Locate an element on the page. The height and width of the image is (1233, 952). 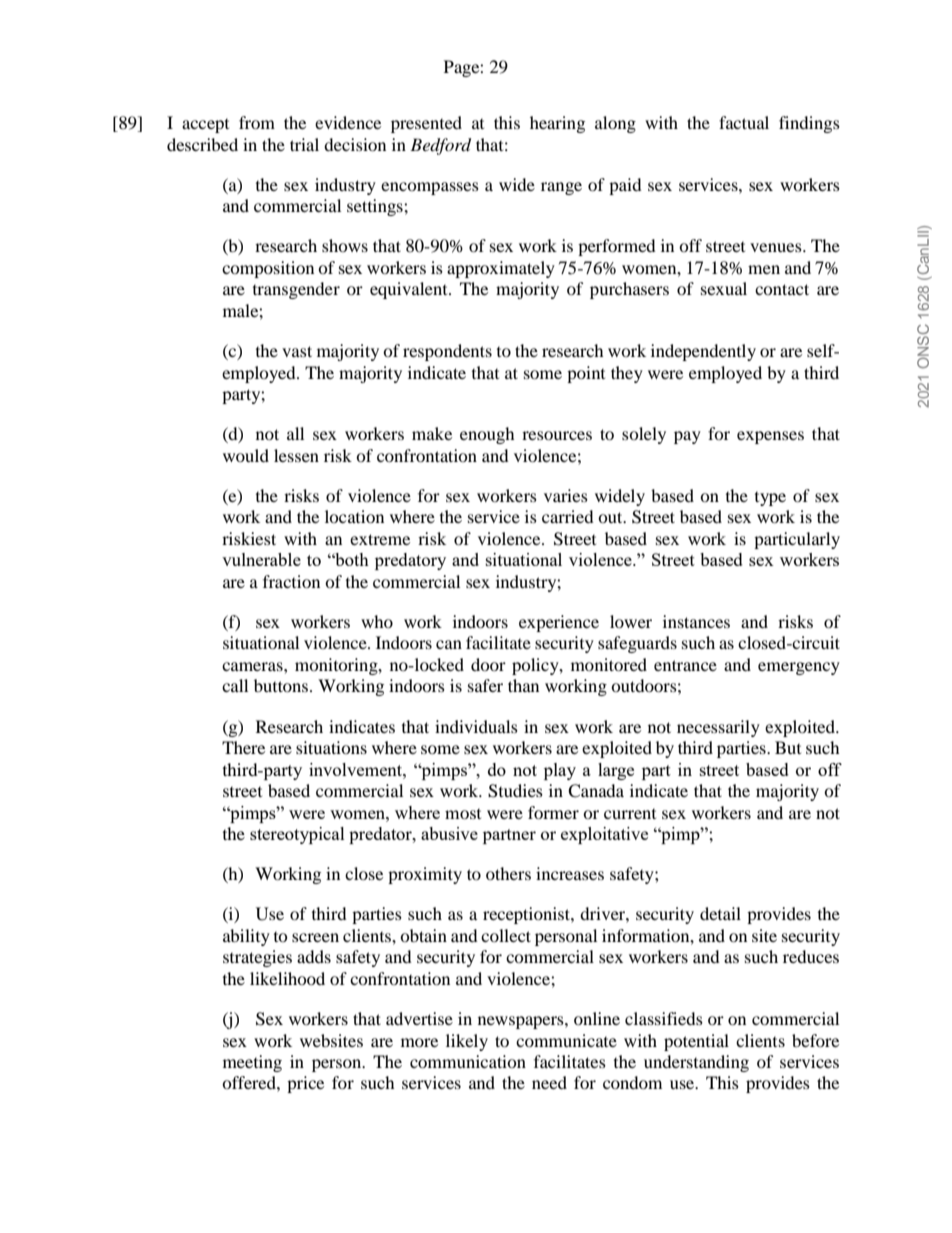
expenses is located at coordinates (770, 437).
